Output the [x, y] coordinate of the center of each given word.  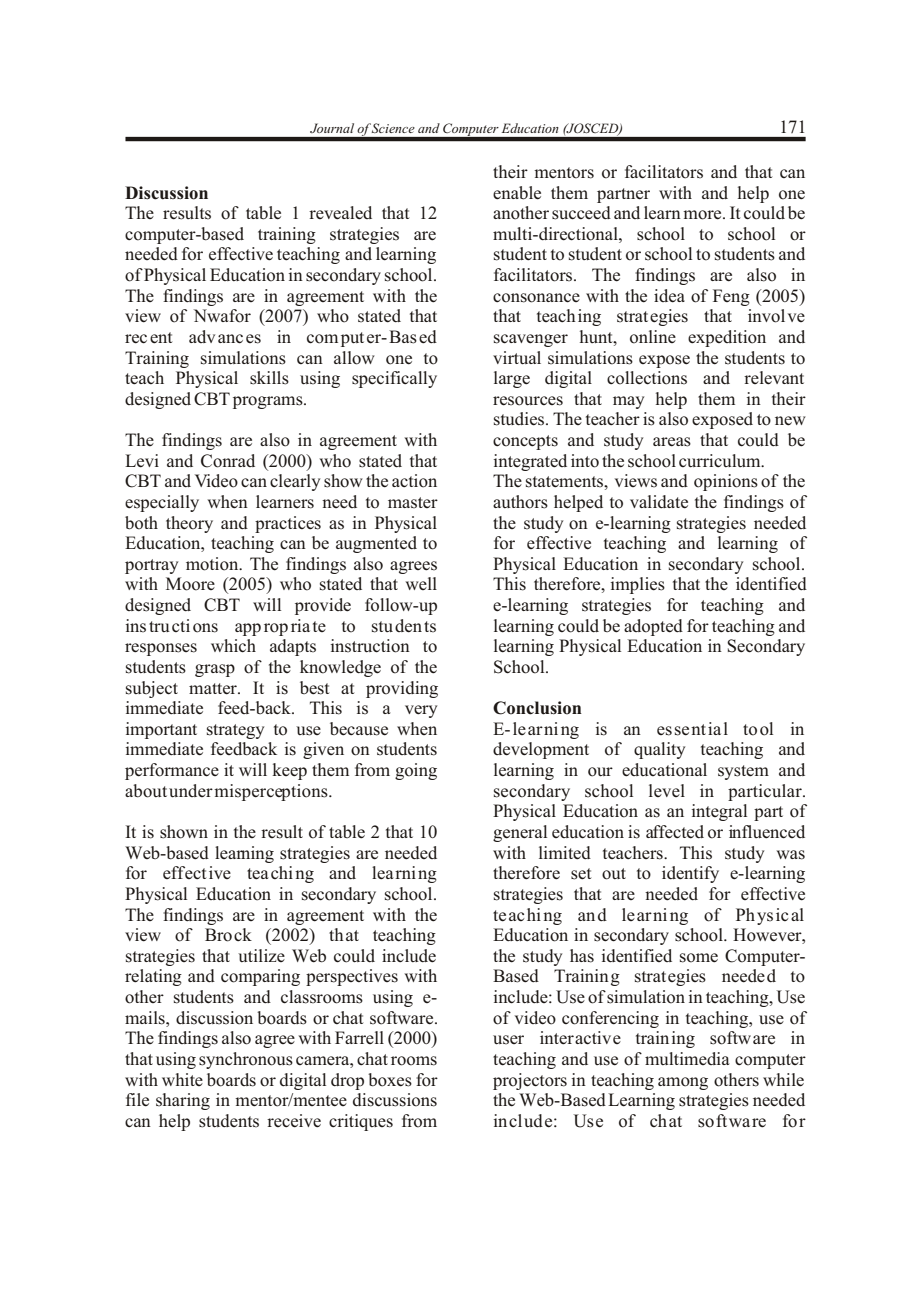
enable [517, 193]
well [421, 583]
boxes [390, 1080]
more [703, 215]
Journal [332, 128]
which [233, 646]
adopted [653, 627]
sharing [183, 1101]
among [683, 1083]
